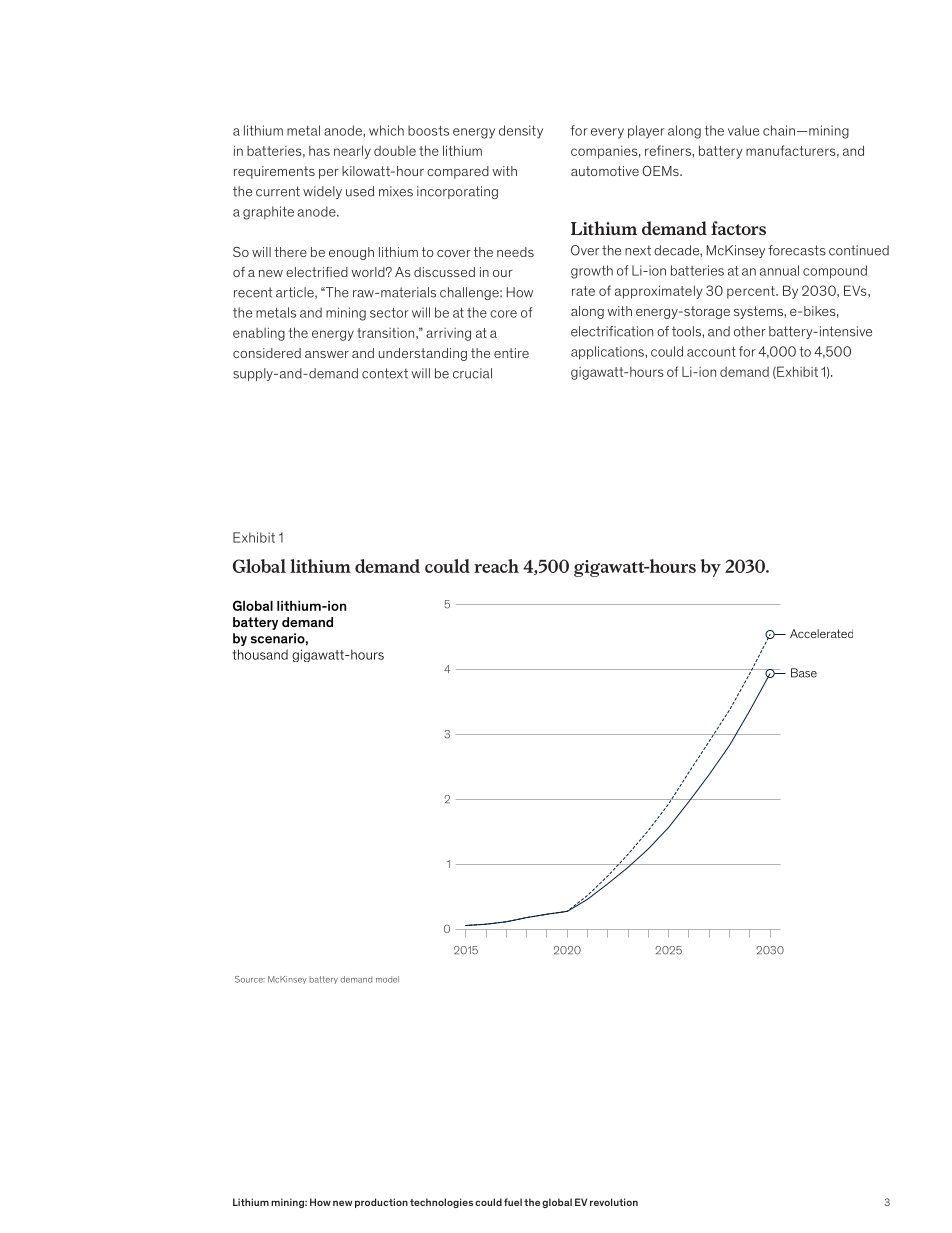 This screenshot has height=1233, width=952. What do you see at coordinates (319, 151) in the screenshot?
I see `has` at bounding box center [319, 151].
